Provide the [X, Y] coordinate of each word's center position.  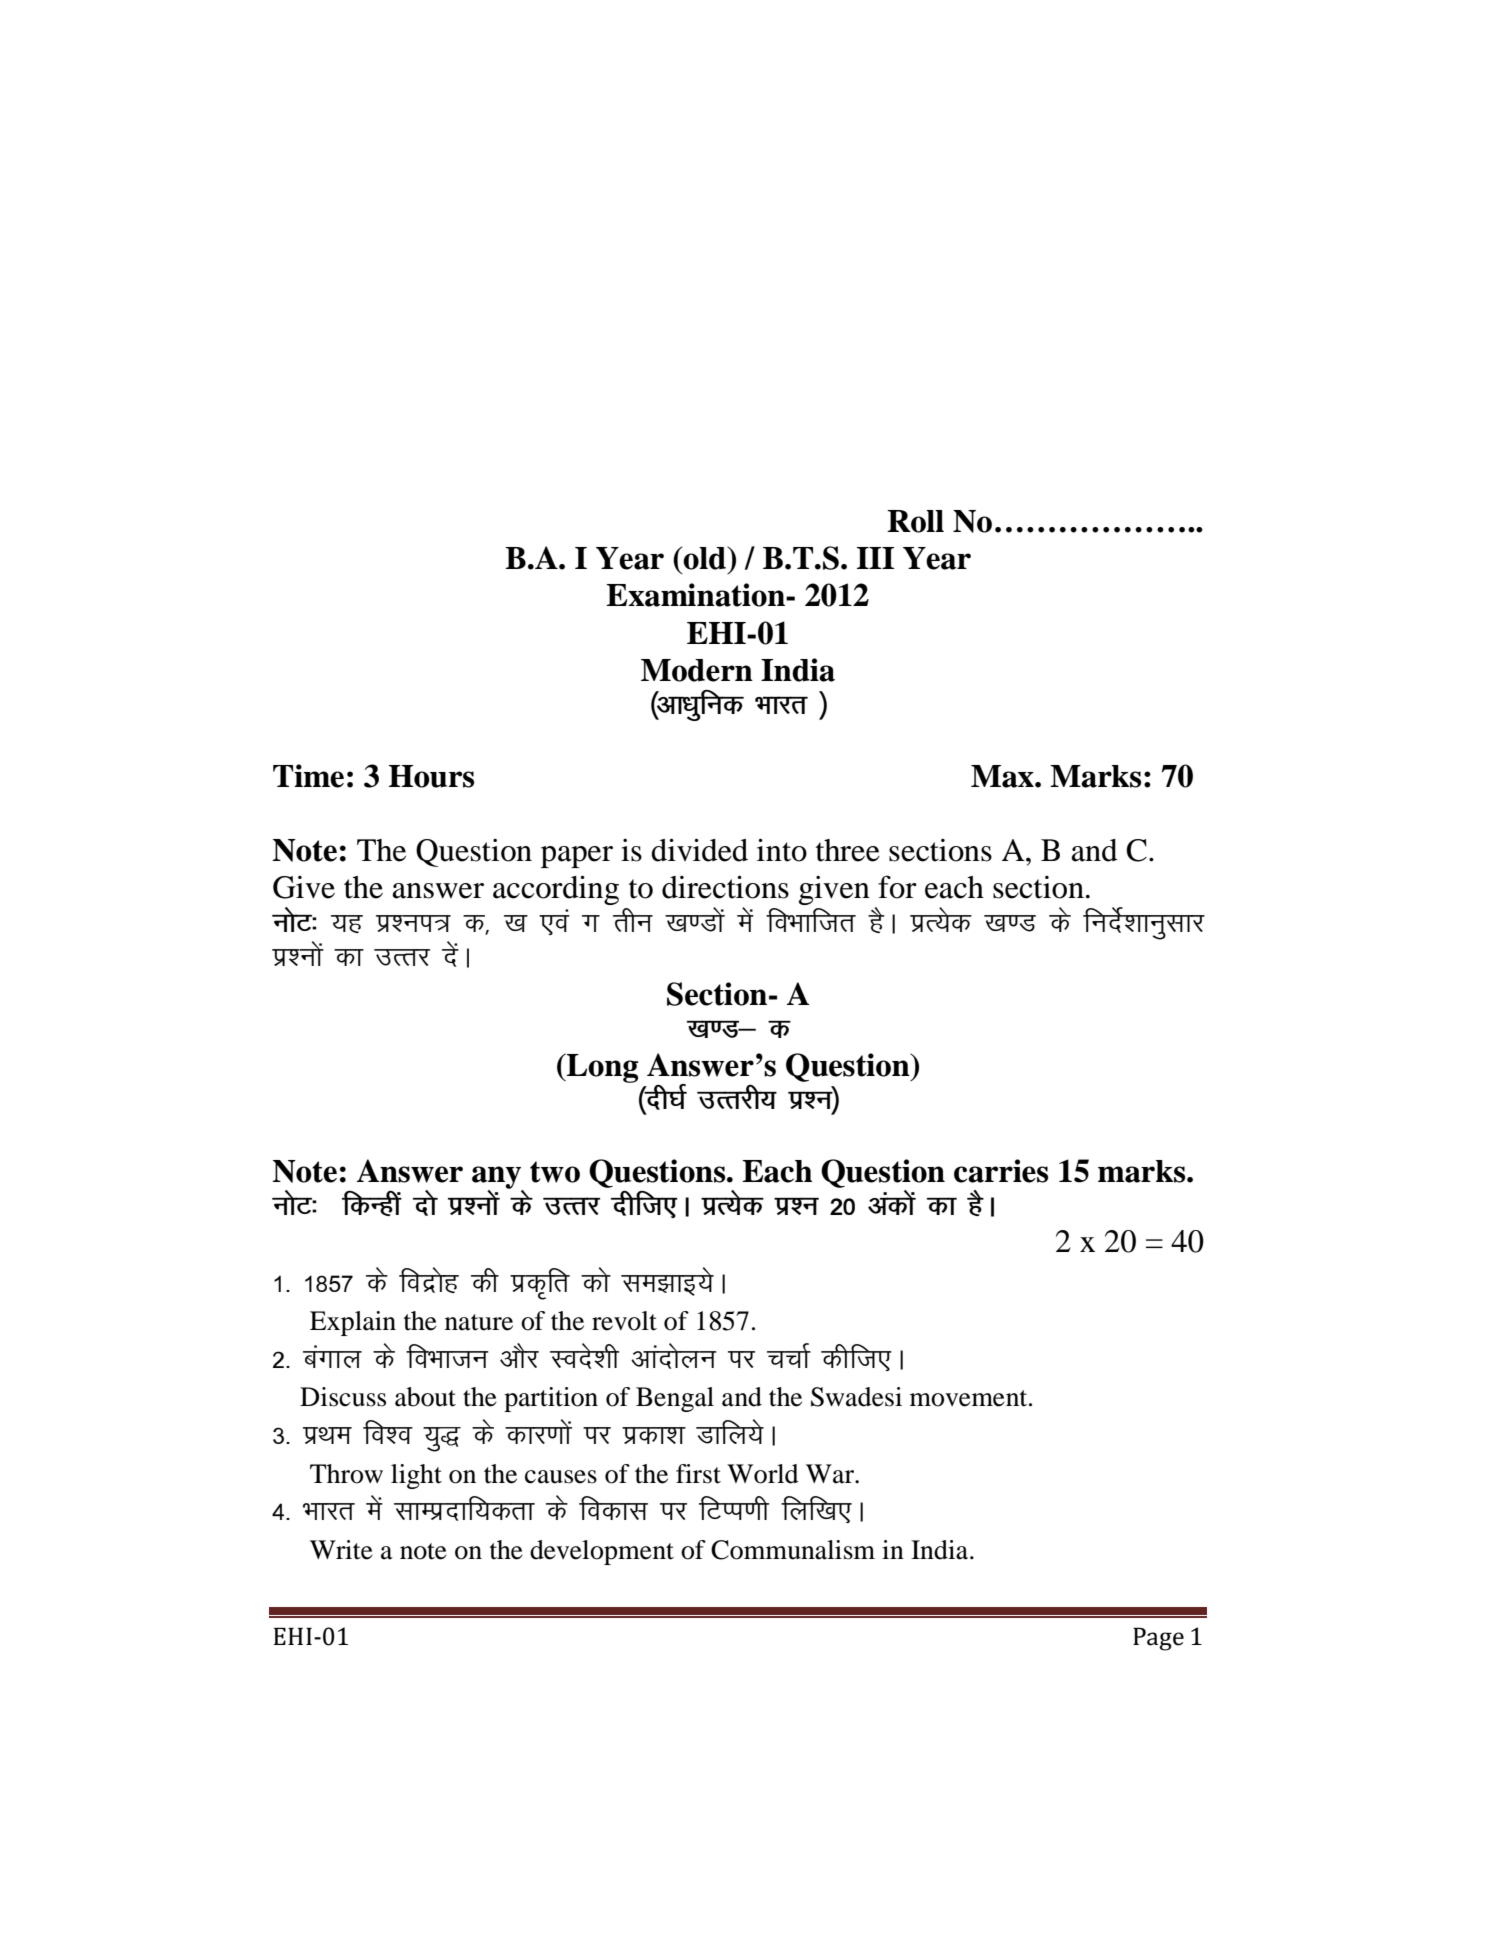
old [705, 558]
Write [341, 1550]
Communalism [793, 1550]
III [875, 558]
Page [1158, 1639]
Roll [915, 521]
